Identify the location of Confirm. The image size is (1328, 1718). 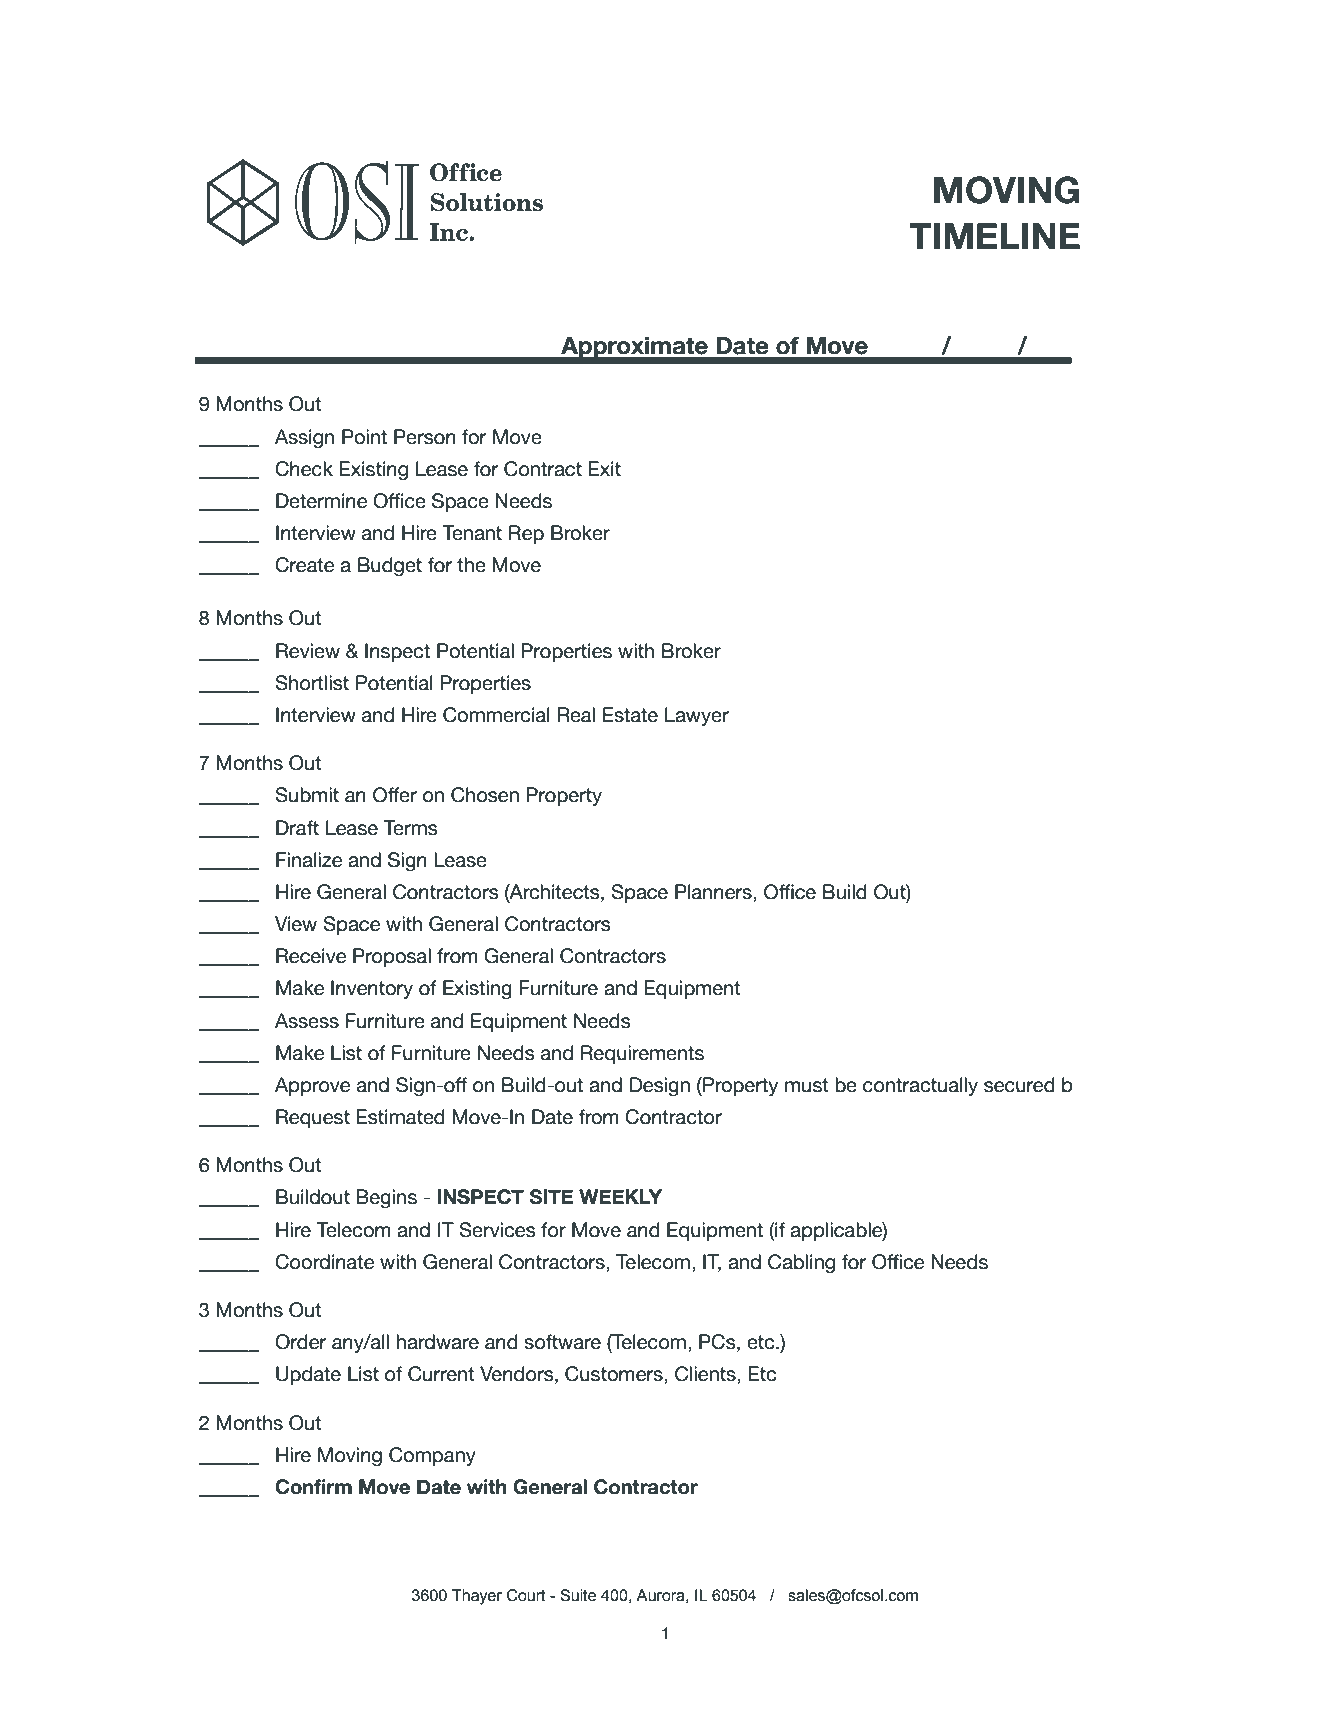
(313, 1487).
